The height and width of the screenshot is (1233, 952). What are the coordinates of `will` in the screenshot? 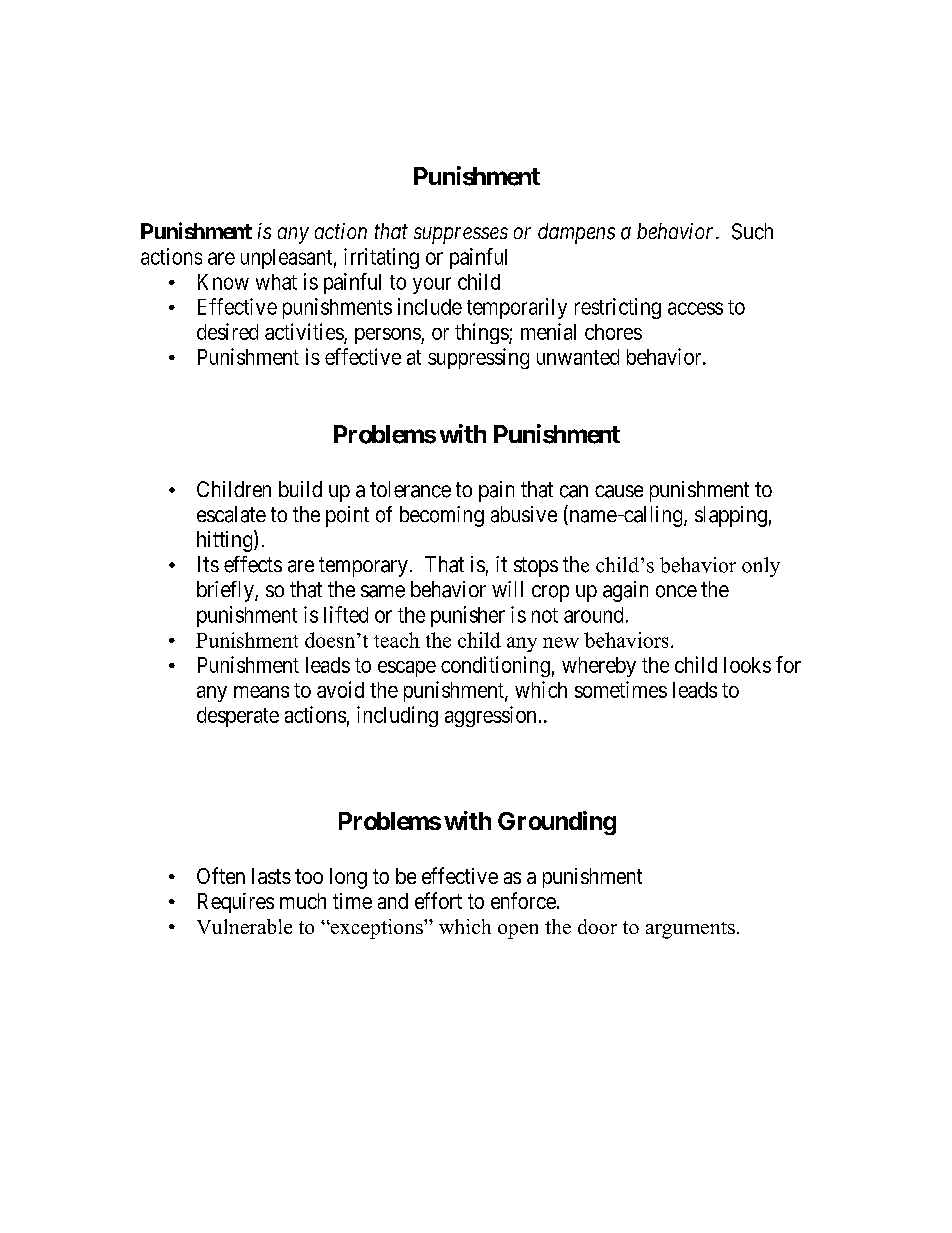 It's located at (507, 589).
